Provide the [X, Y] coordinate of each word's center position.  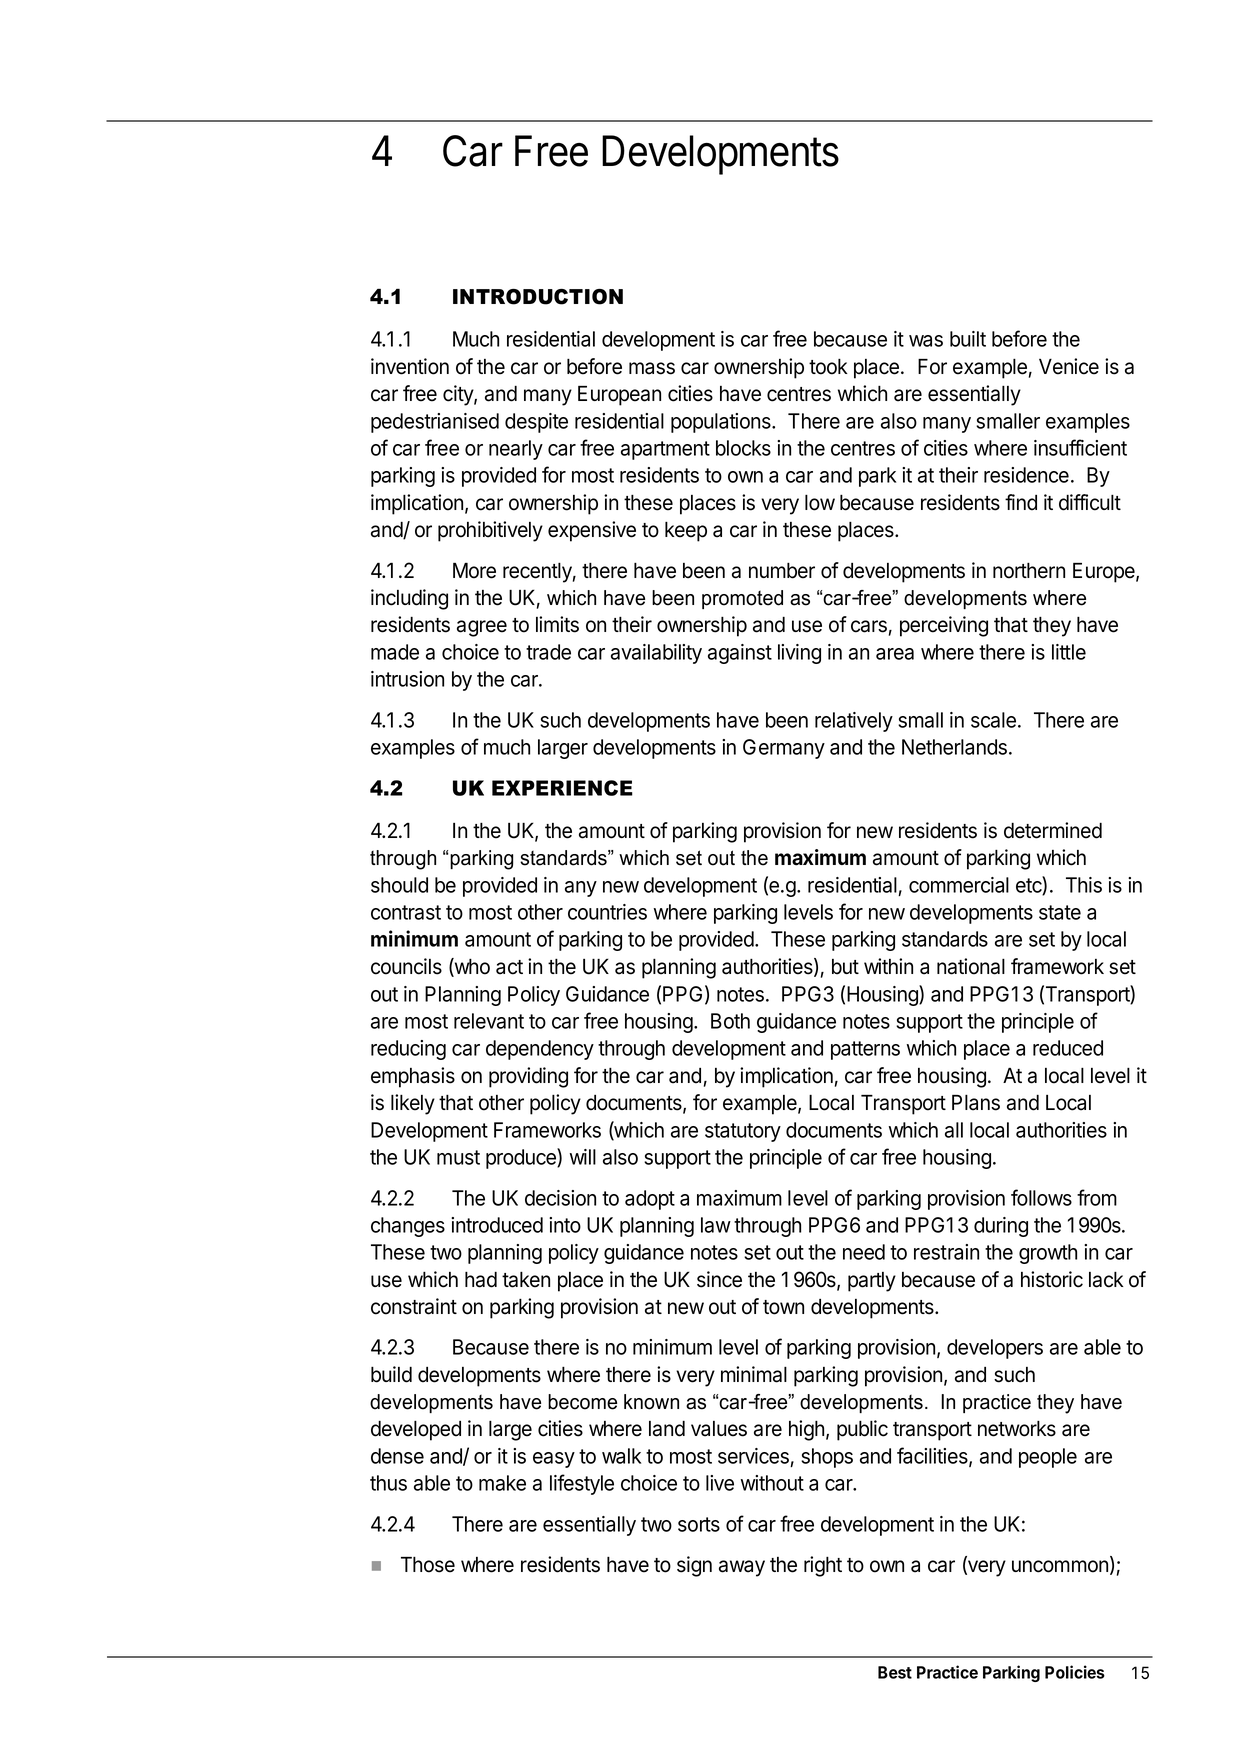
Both [730, 1021]
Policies [1075, 1672]
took [828, 366]
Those [428, 1564]
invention [410, 366]
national [971, 966]
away [742, 1568]
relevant [489, 1021]
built [968, 339]
